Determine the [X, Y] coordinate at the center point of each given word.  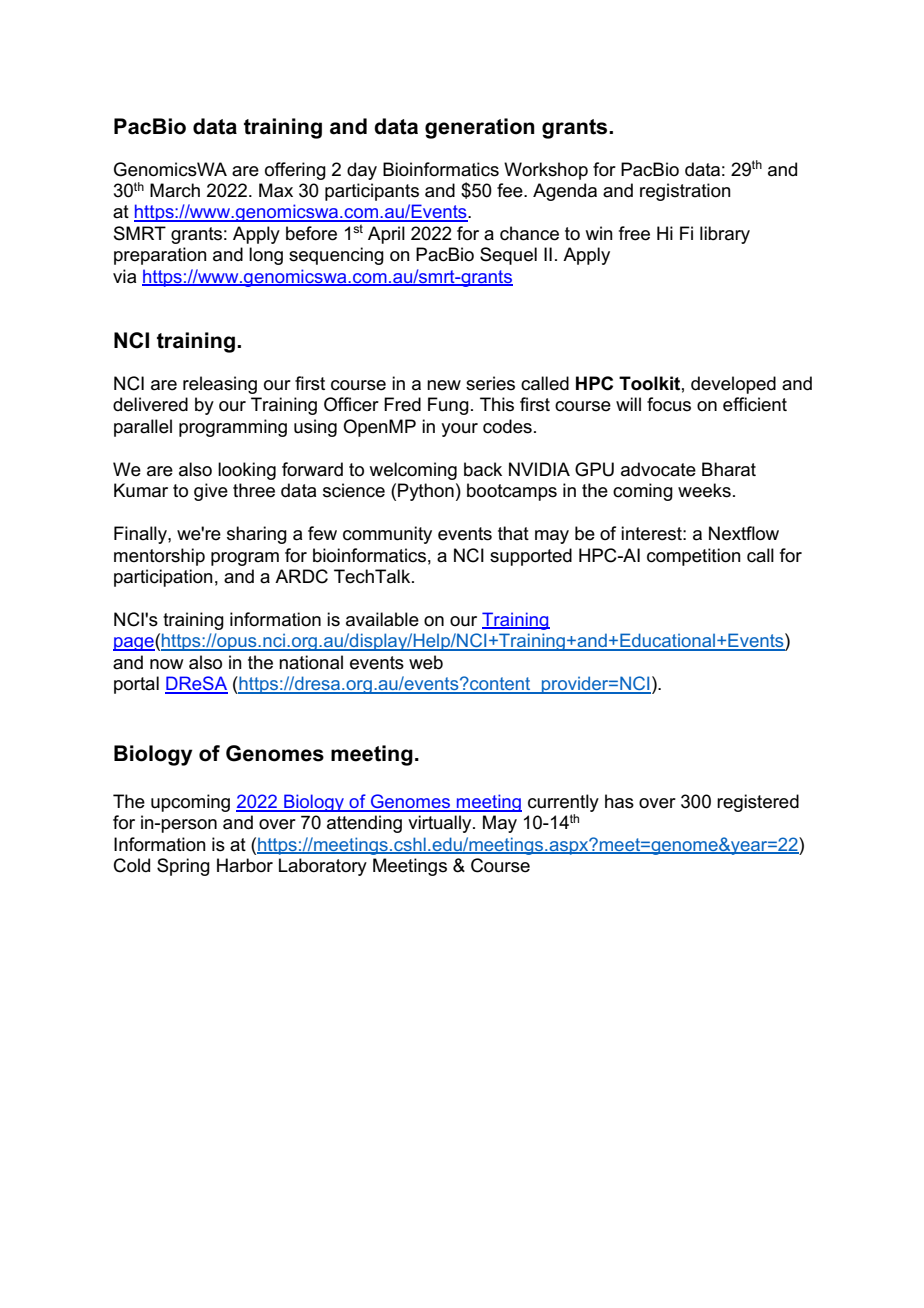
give [211, 492]
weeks [704, 490]
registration [685, 192]
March [175, 190]
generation [480, 128]
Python [426, 492]
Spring [183, 867]
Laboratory [323, 867]
